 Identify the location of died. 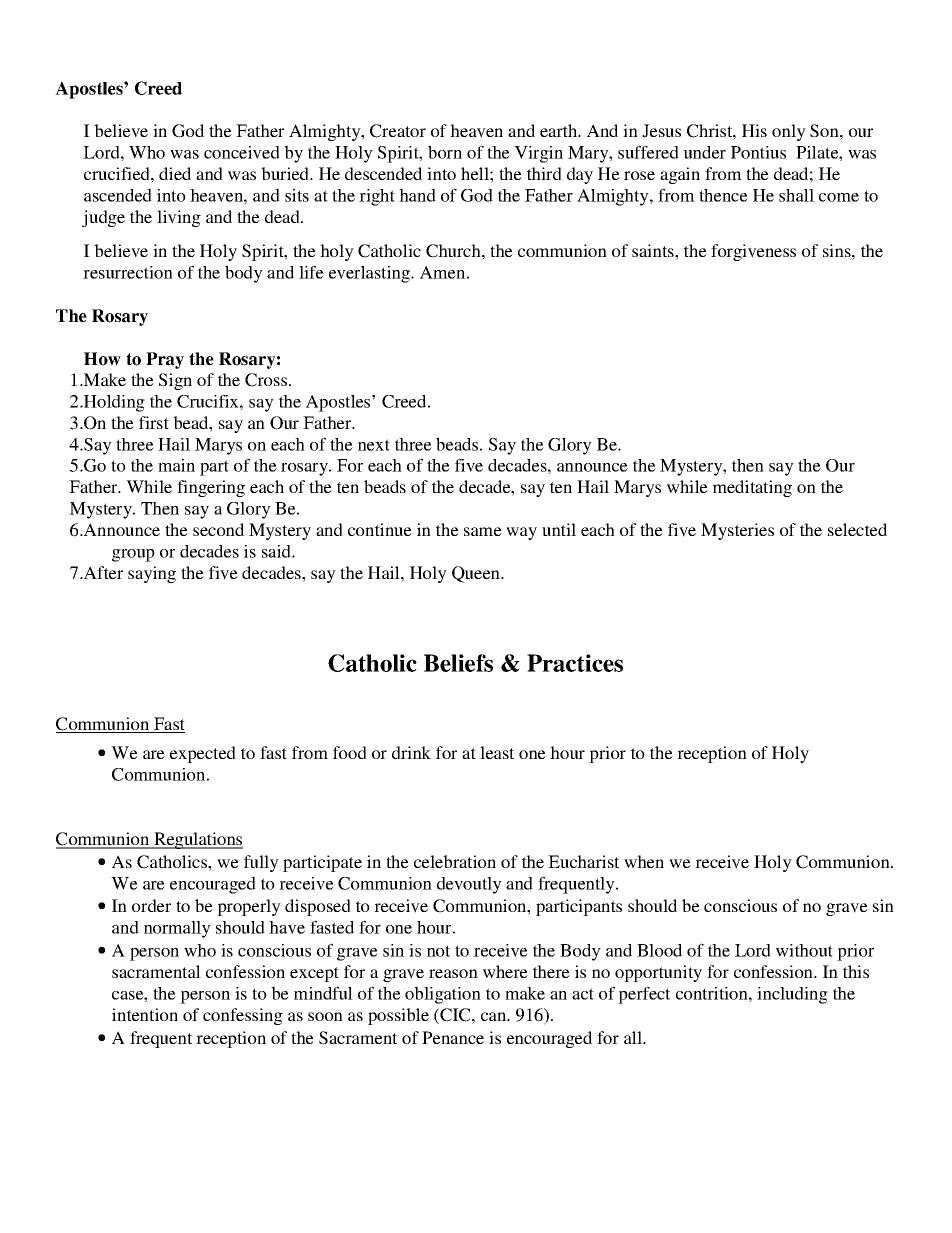
(175, 173).
